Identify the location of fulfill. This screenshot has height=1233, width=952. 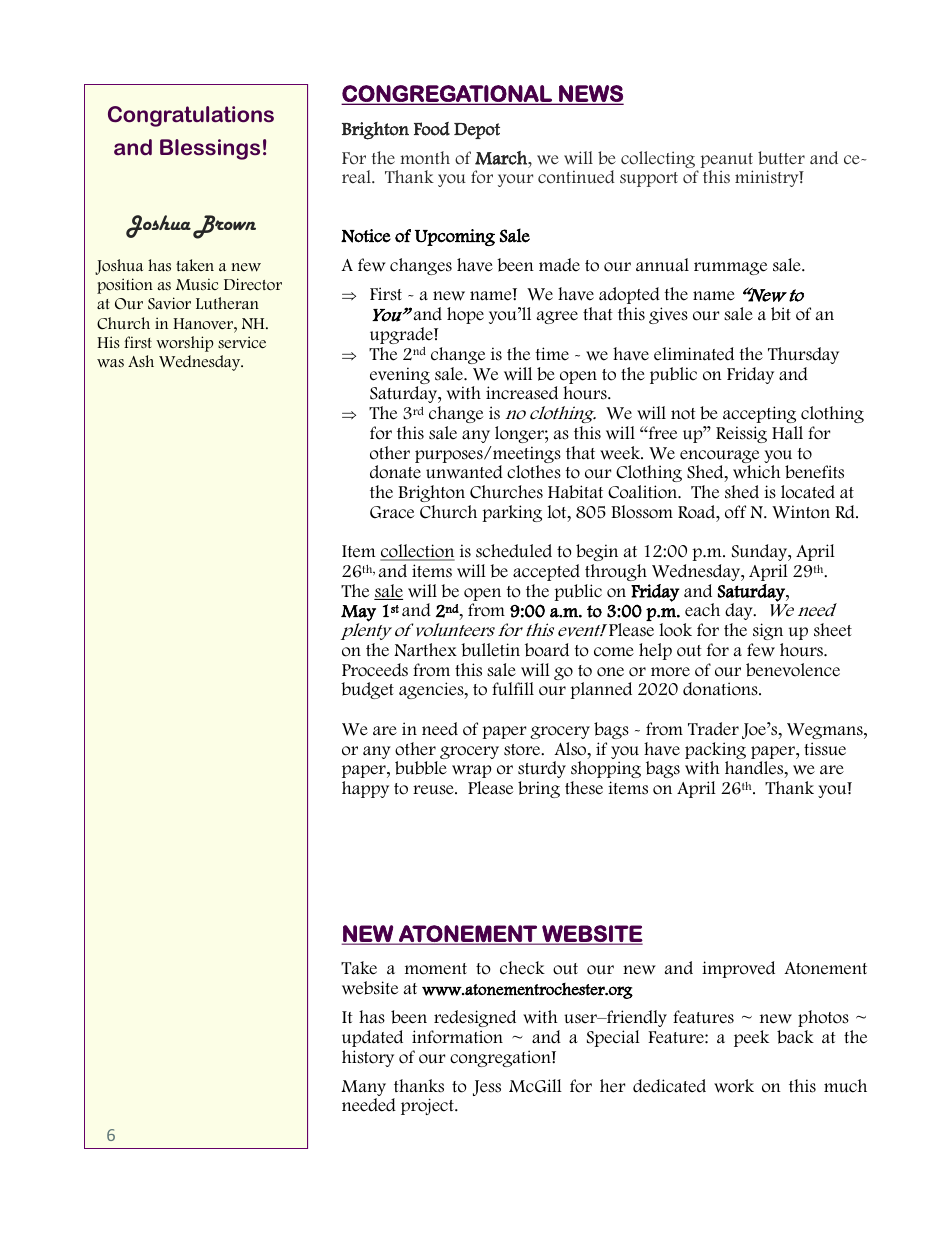
(513, 688).
